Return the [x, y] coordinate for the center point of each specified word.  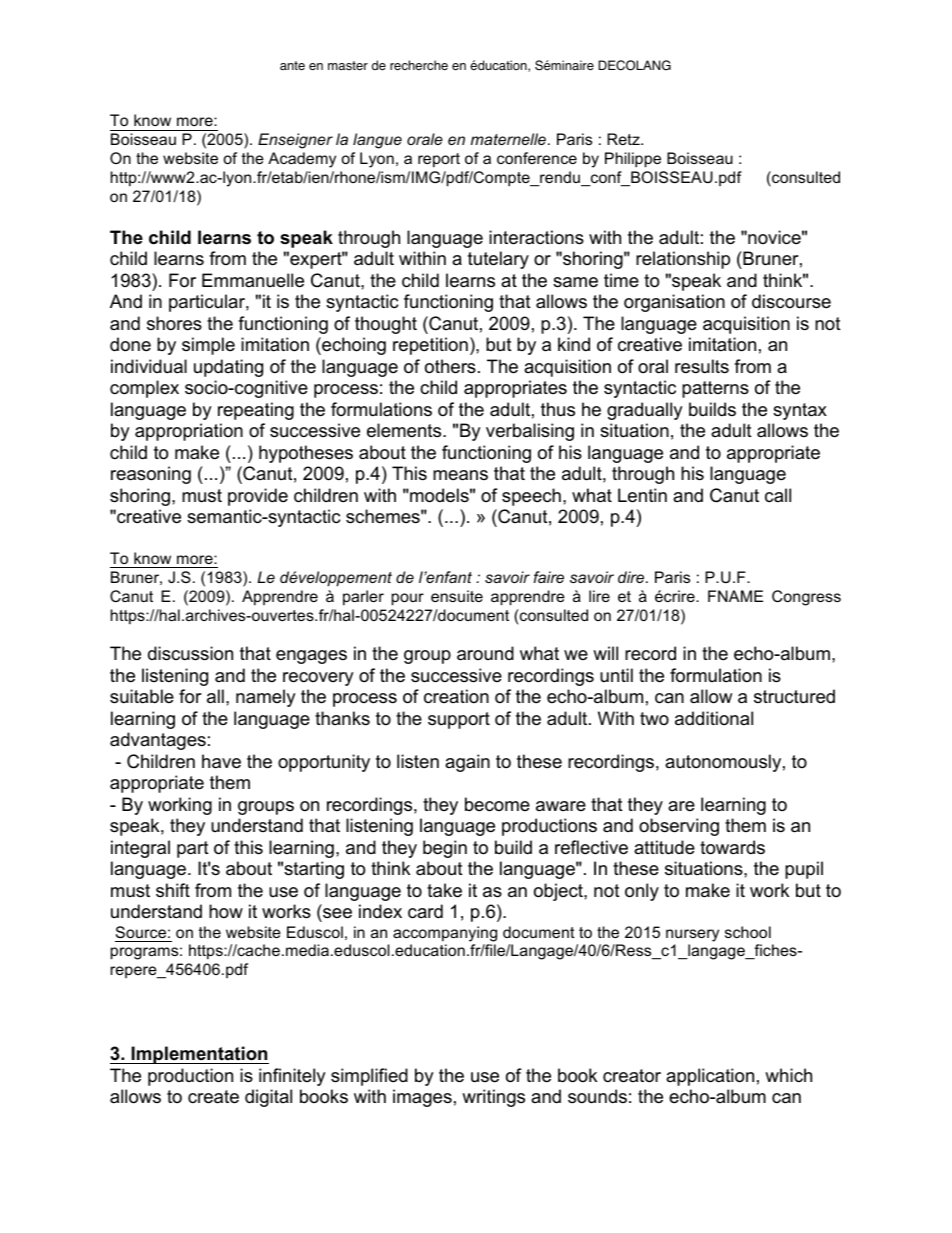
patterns [715, 389]
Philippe [633, 160]
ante [292, 66]
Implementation [199, 1055]
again [467, 763]
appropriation [189, 432]
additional [714, 718]
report [439, 160]
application [710, 1077]
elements [405, 430]
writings [493, 1098]
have [221, 761]
